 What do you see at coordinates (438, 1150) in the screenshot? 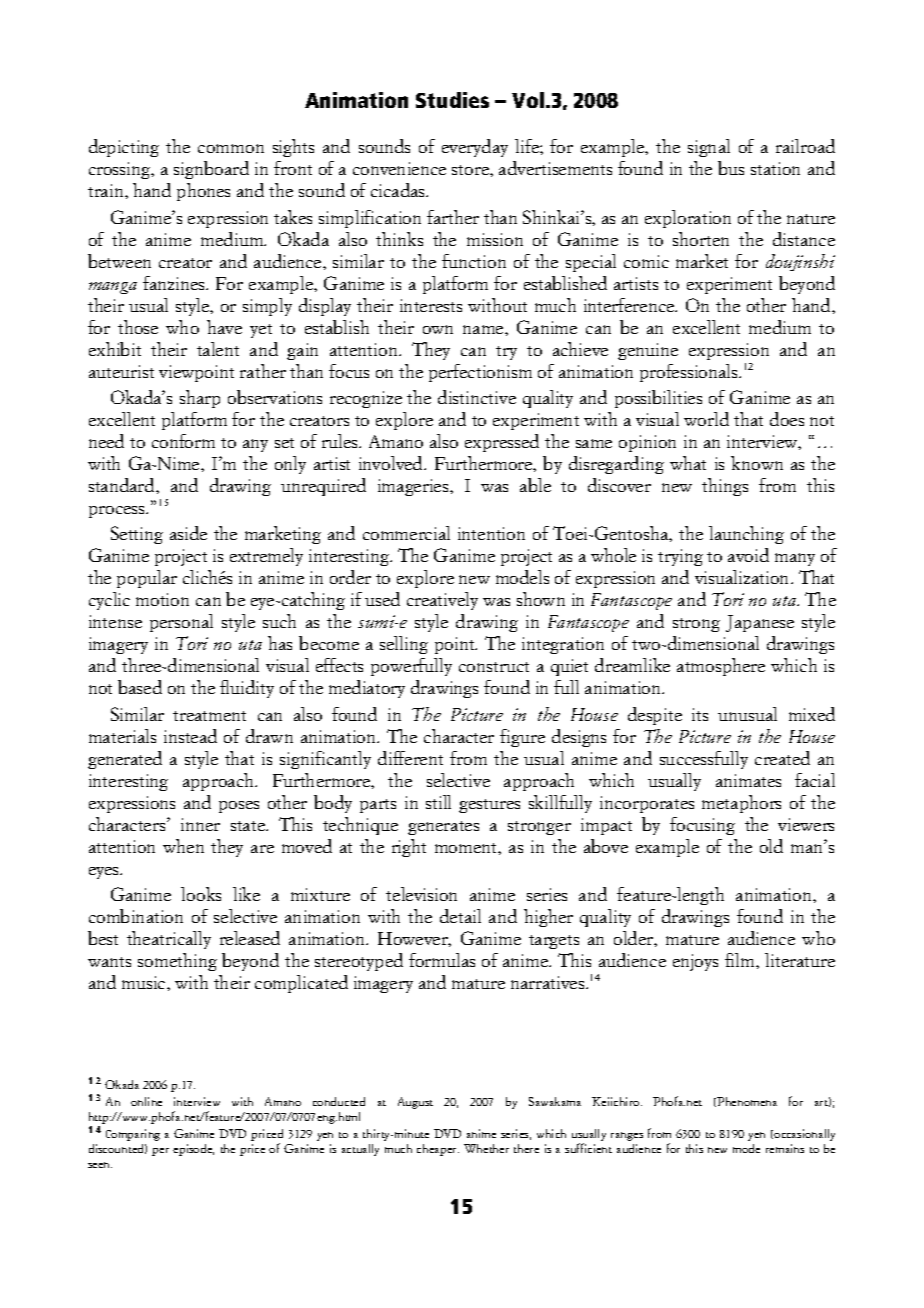
I see `cheaper` at bounding box center [438, 1150].
